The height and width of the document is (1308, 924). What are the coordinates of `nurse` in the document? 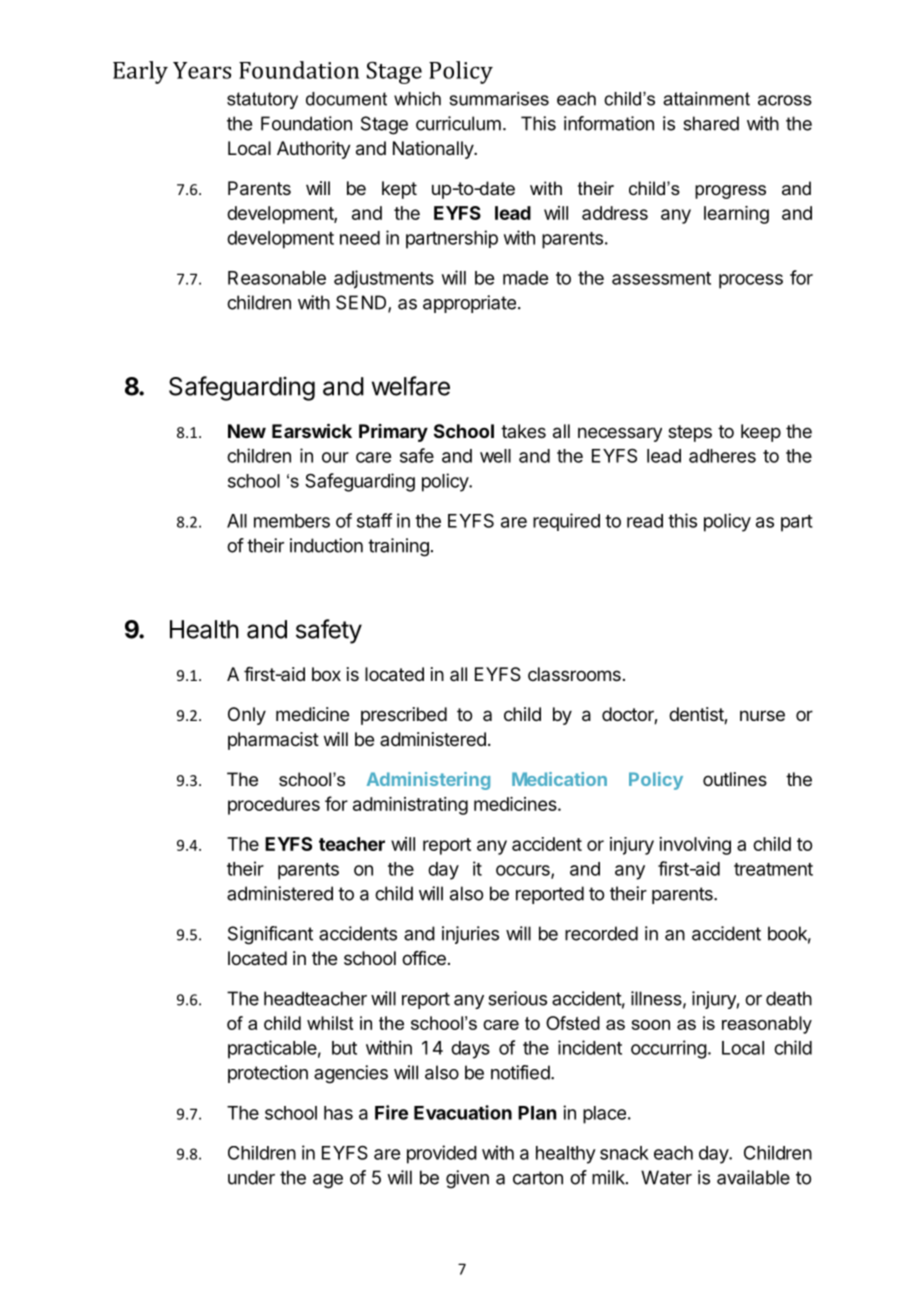 It's located at (762, 715).
